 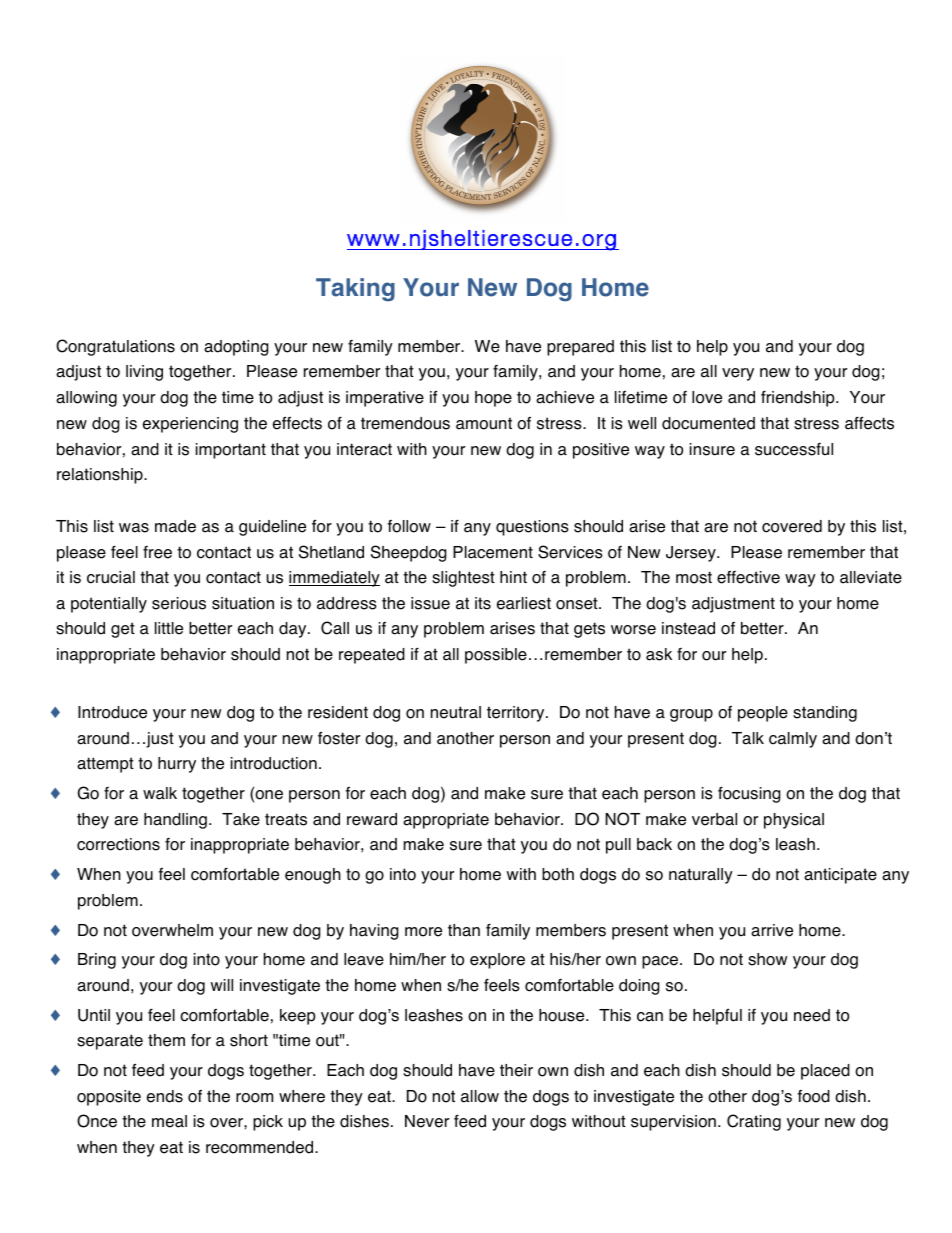 I want to click on neutral, so click(x=456, y=712).
